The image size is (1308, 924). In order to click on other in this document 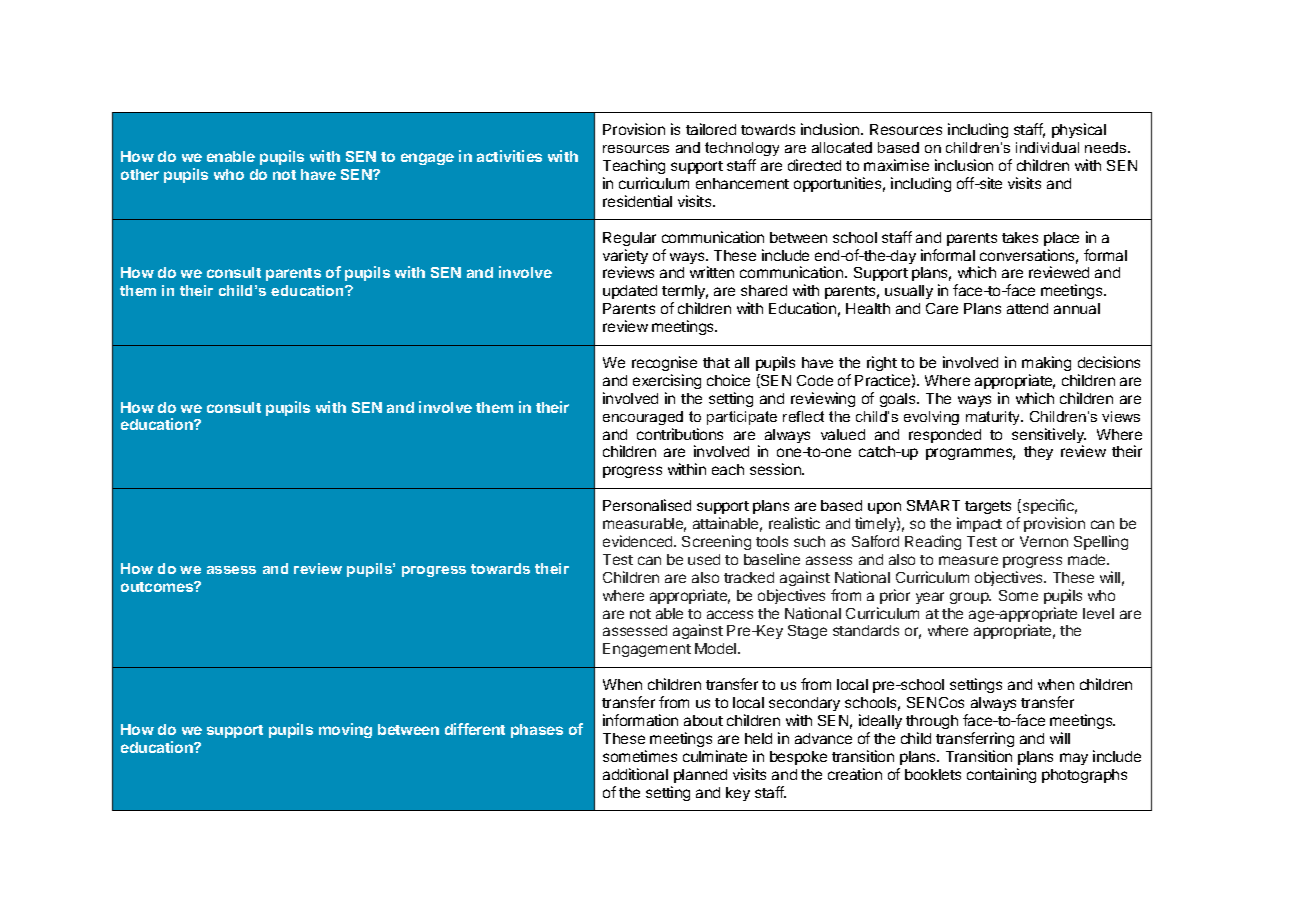, I will do `click(140, 174)`.
